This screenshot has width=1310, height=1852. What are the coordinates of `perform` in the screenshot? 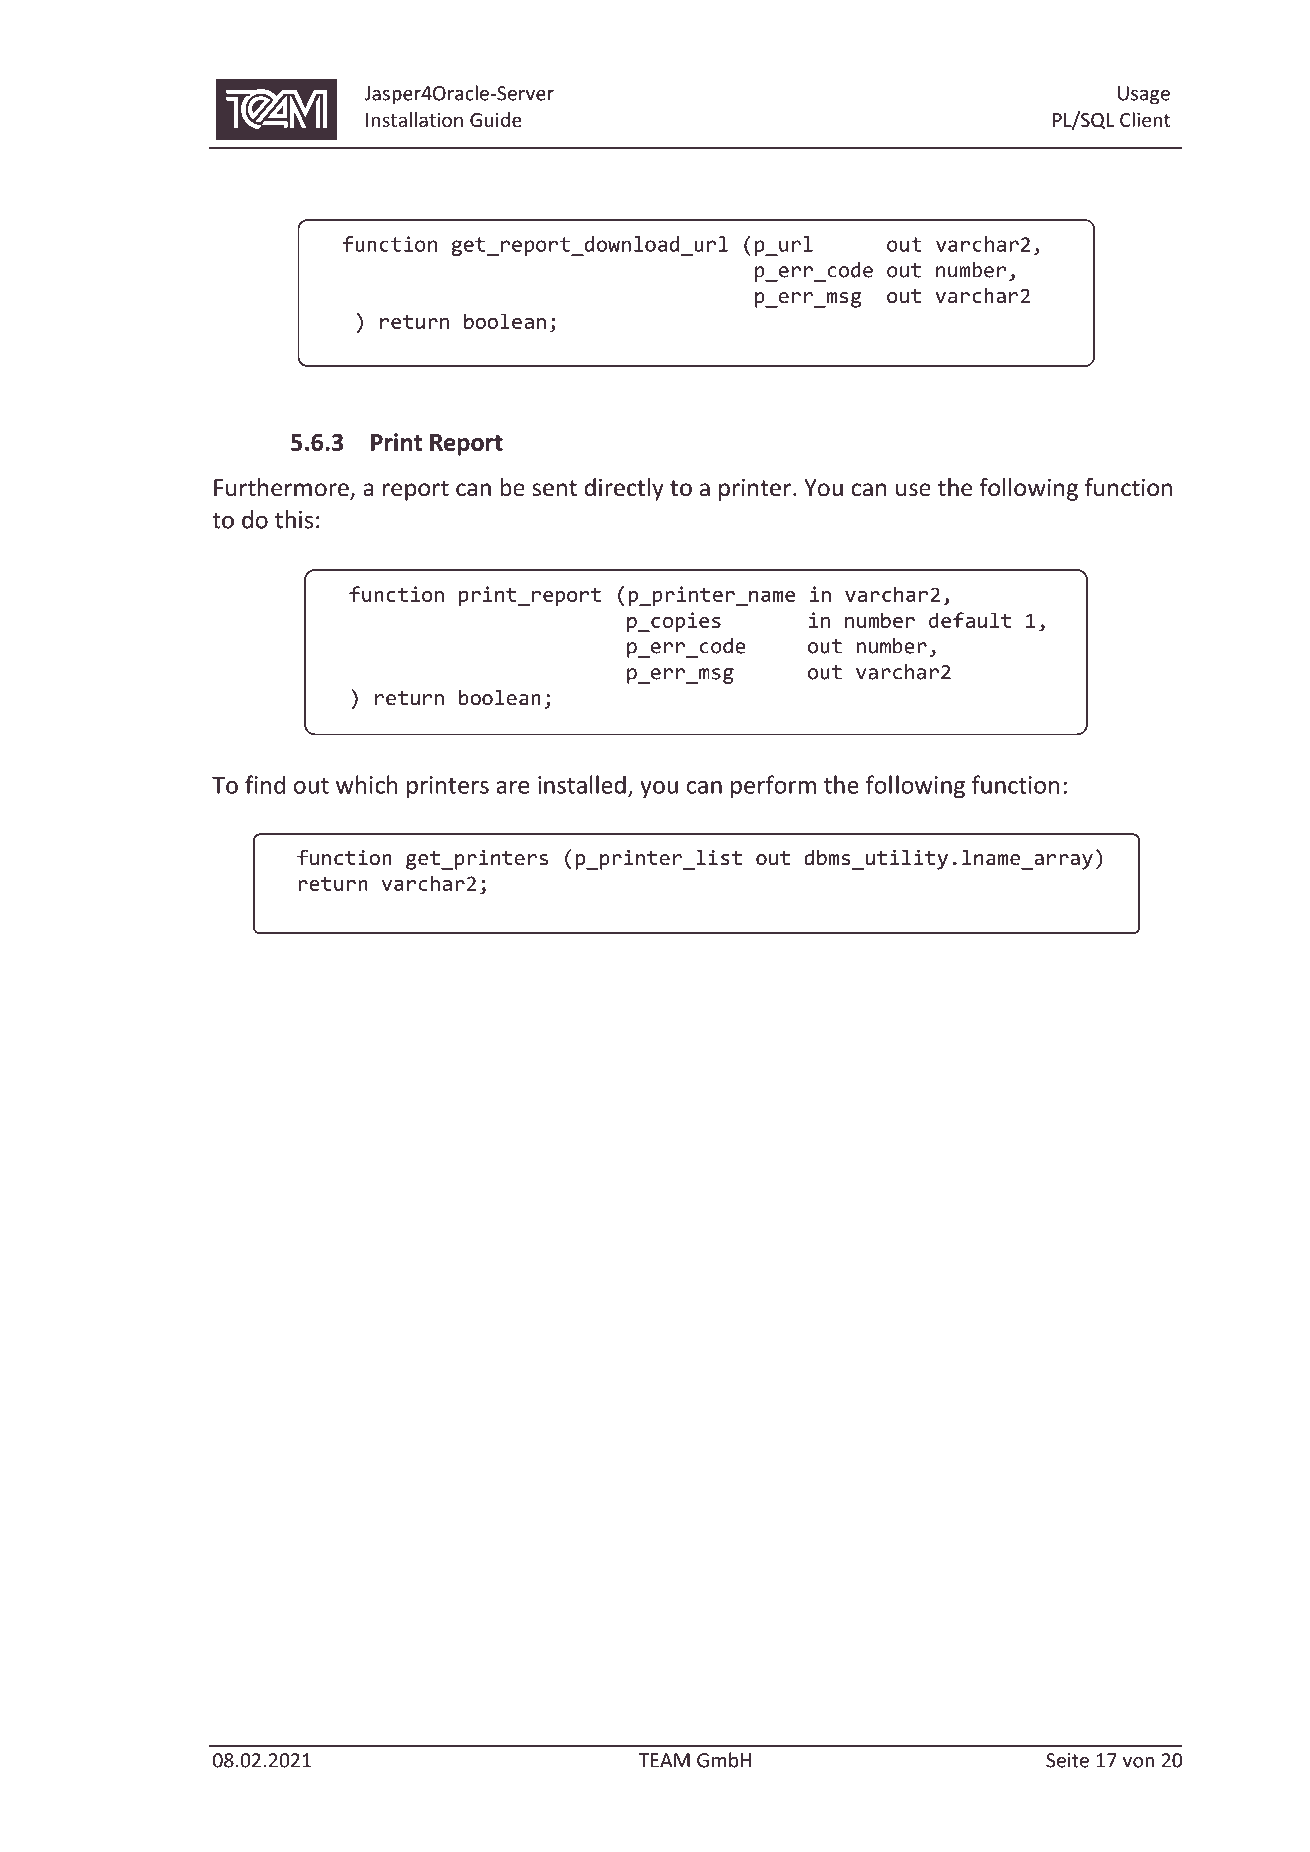 It's located at (773, 786).
